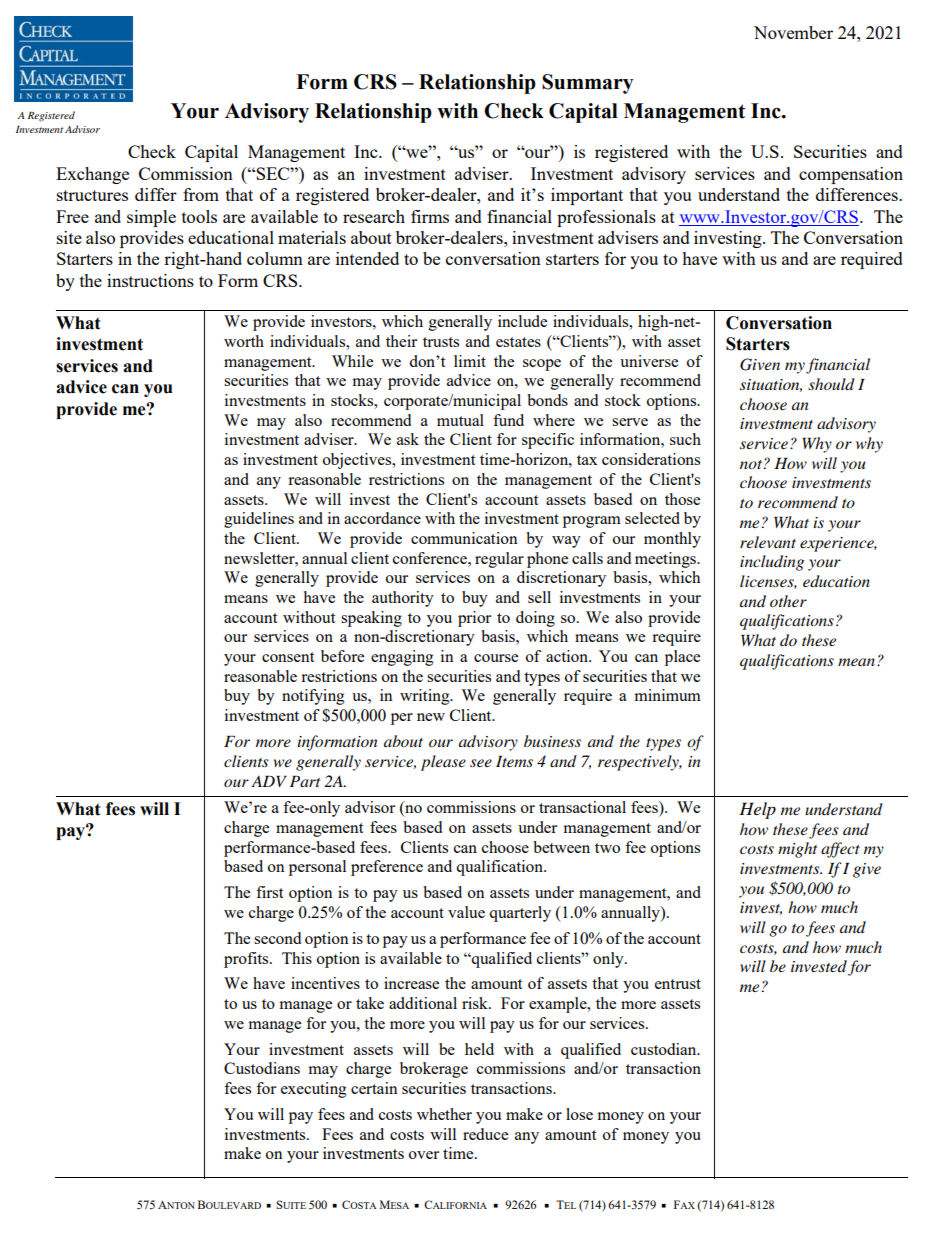 Image resolution: width=952 pixels, height=1233 pixels. I want to click on November, so click(793, 32).
